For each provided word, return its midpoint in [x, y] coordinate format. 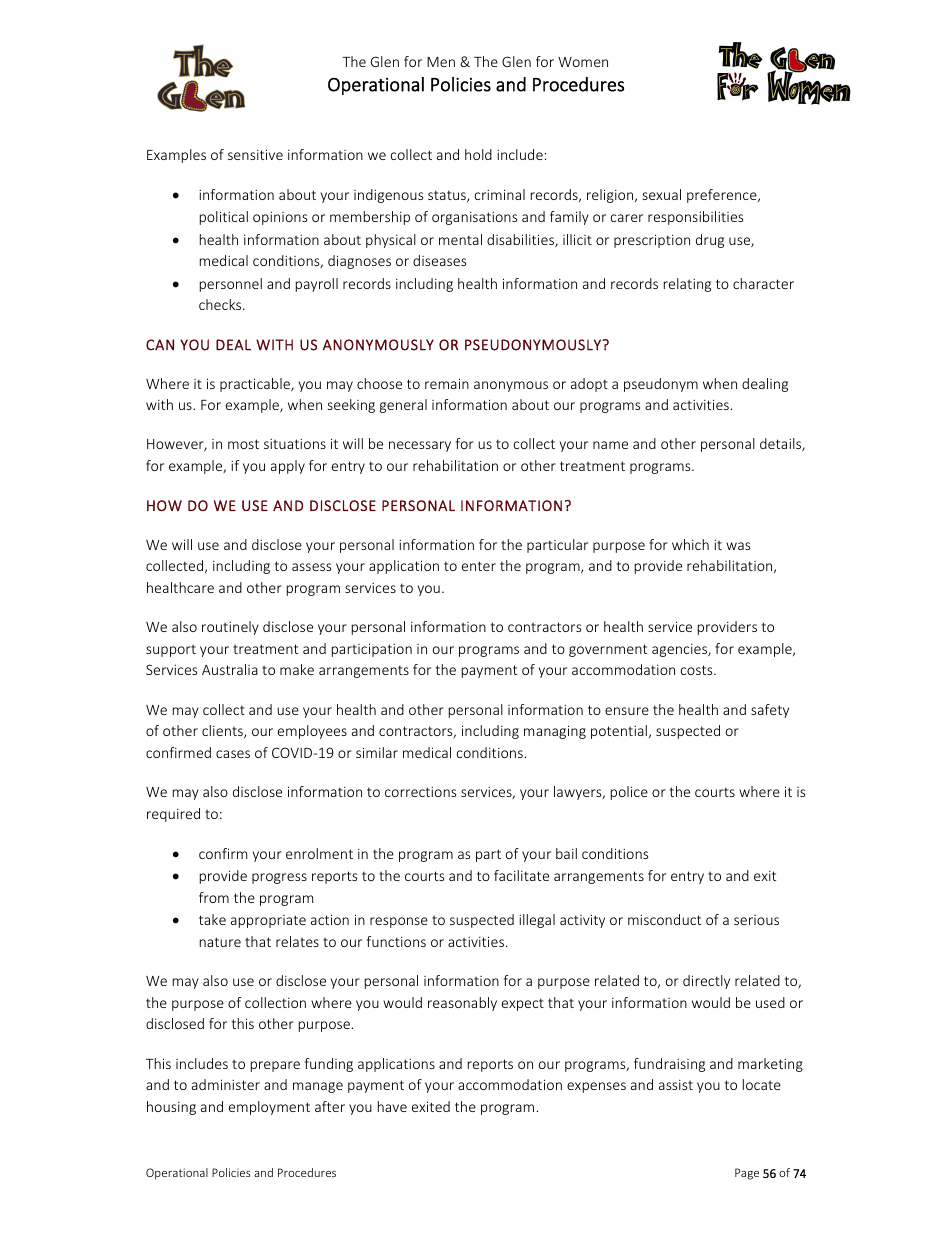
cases [233, 754]
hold [478, 154]
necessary [420, 446]
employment [269, 1108]
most [243, 444]
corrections [420, 792]
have [392, 1106]
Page [747, 1174]
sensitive [255, 154]
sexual [662, 194]
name [610, 445]
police [629, 793]
